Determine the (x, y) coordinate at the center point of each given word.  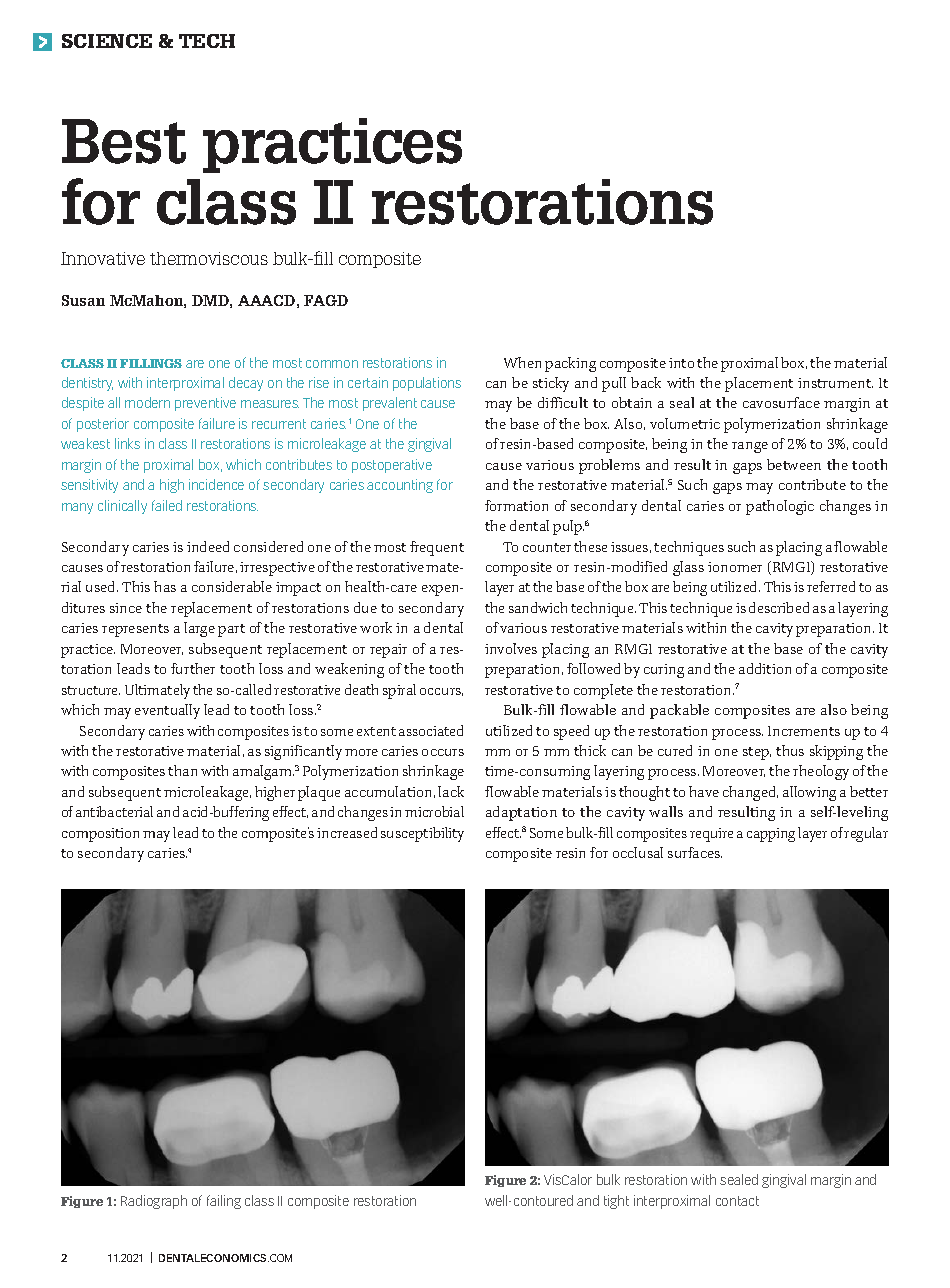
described (779, 607)
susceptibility (422, 834)
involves (511, 648)
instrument (835, 383)
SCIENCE (107, 41)
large (199, 629)
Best (124, 141)
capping (771, 835)
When (522, 362)
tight (616, 1202)
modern (147, 402)
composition (100, 835)
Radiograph (154, 1202)
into (681, 363)
